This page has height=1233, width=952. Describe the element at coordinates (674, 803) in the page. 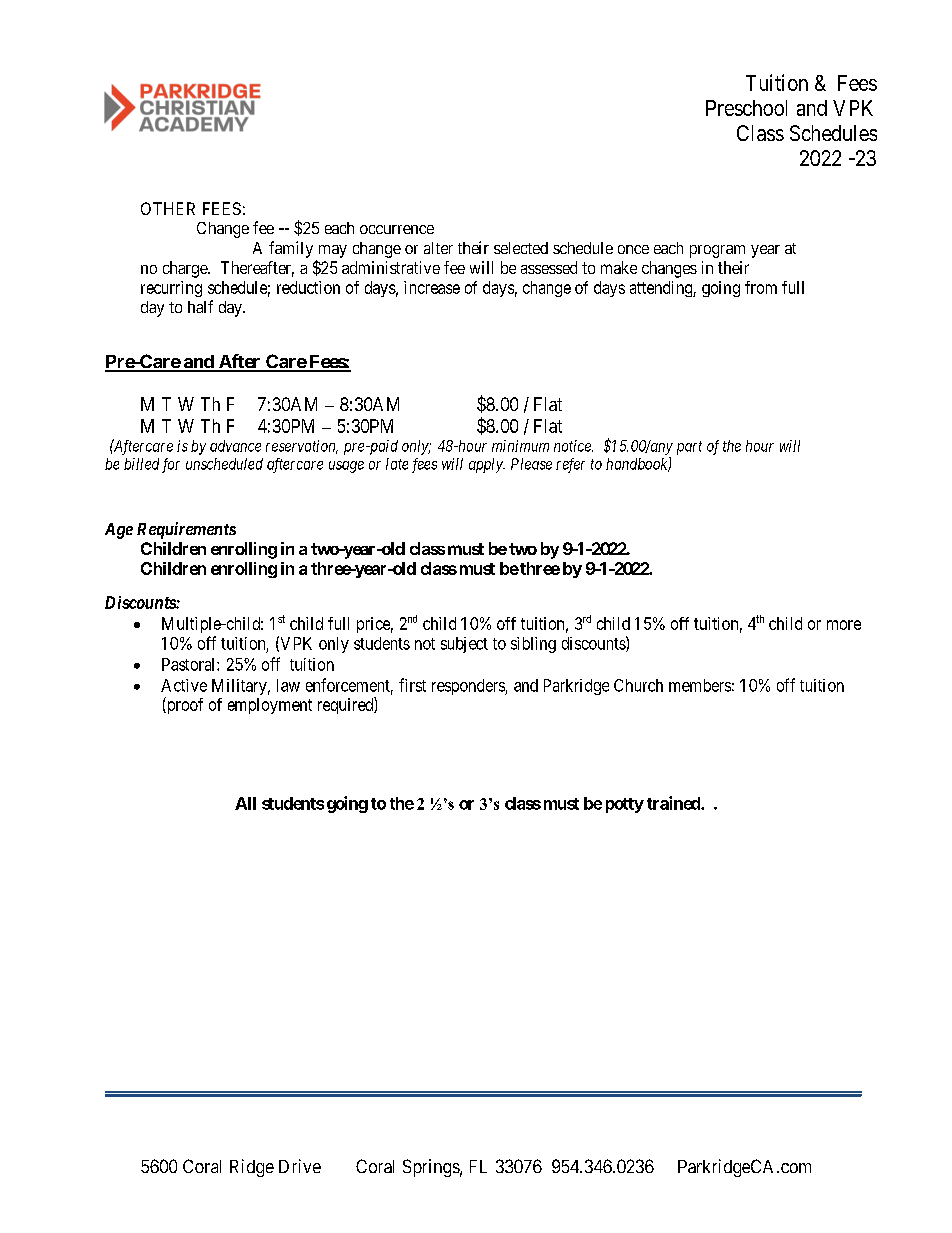

I see `trained` at that location.
